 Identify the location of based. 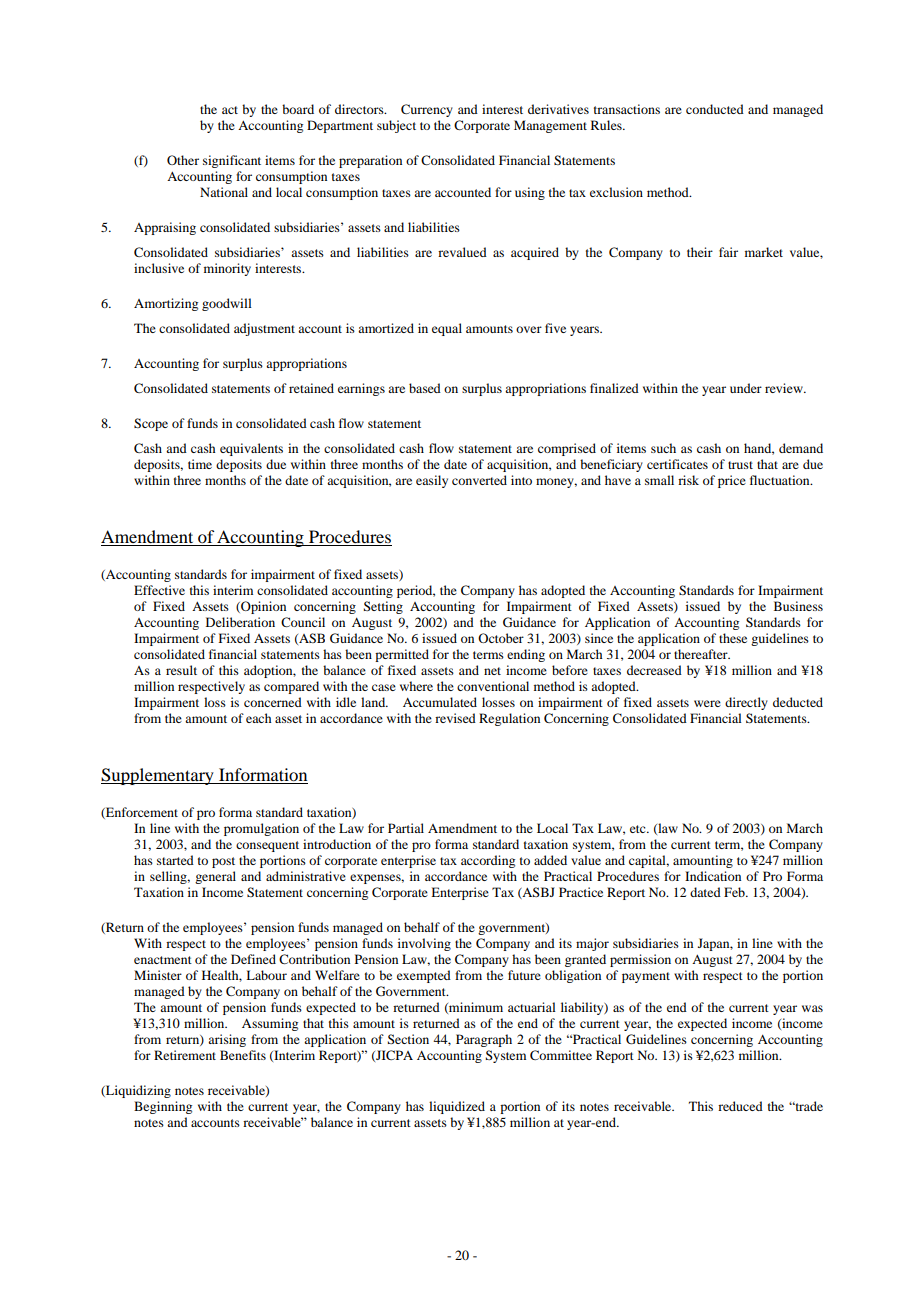
(425, 388).
